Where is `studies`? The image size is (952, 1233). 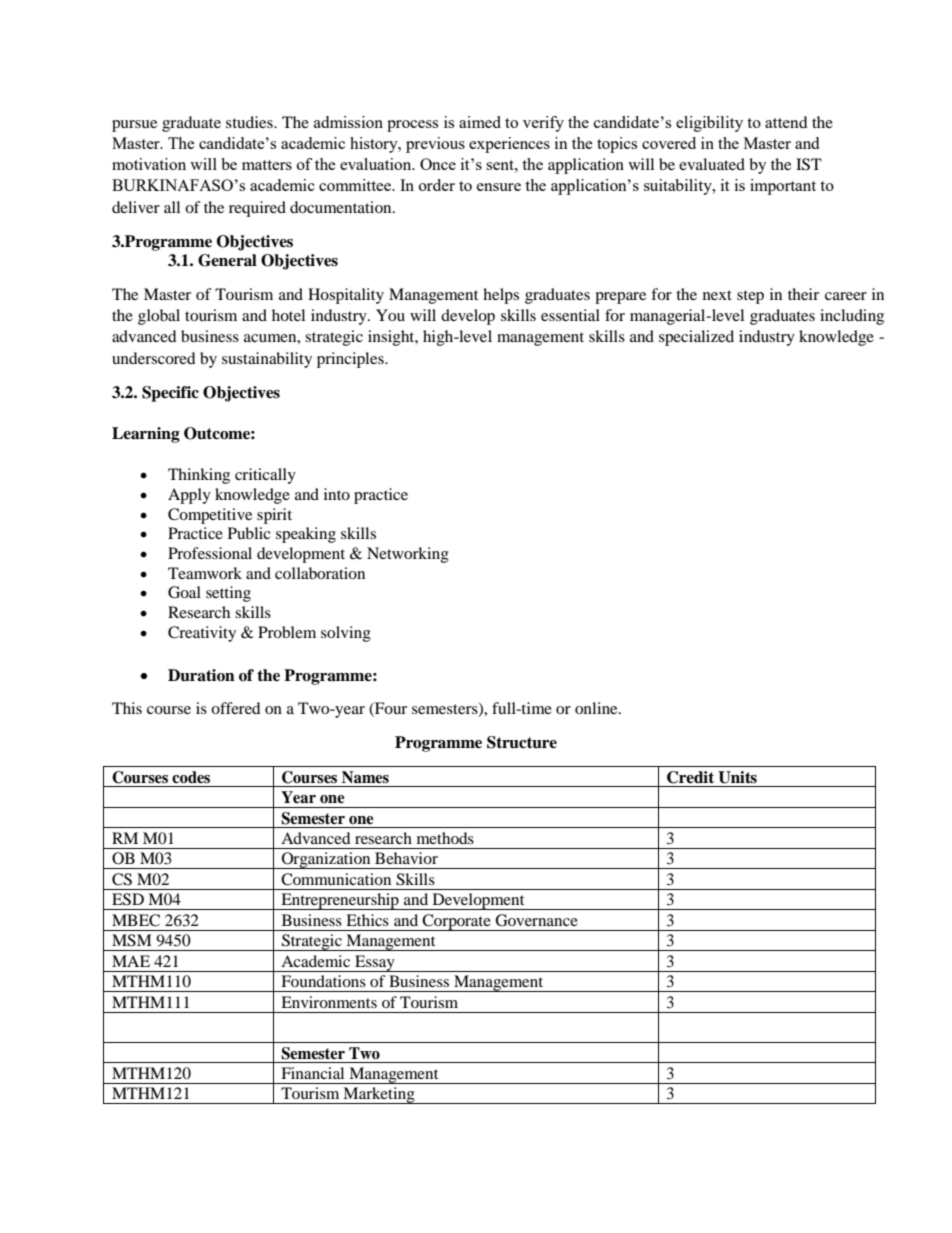
studies is located at coordinates (250, 122).
